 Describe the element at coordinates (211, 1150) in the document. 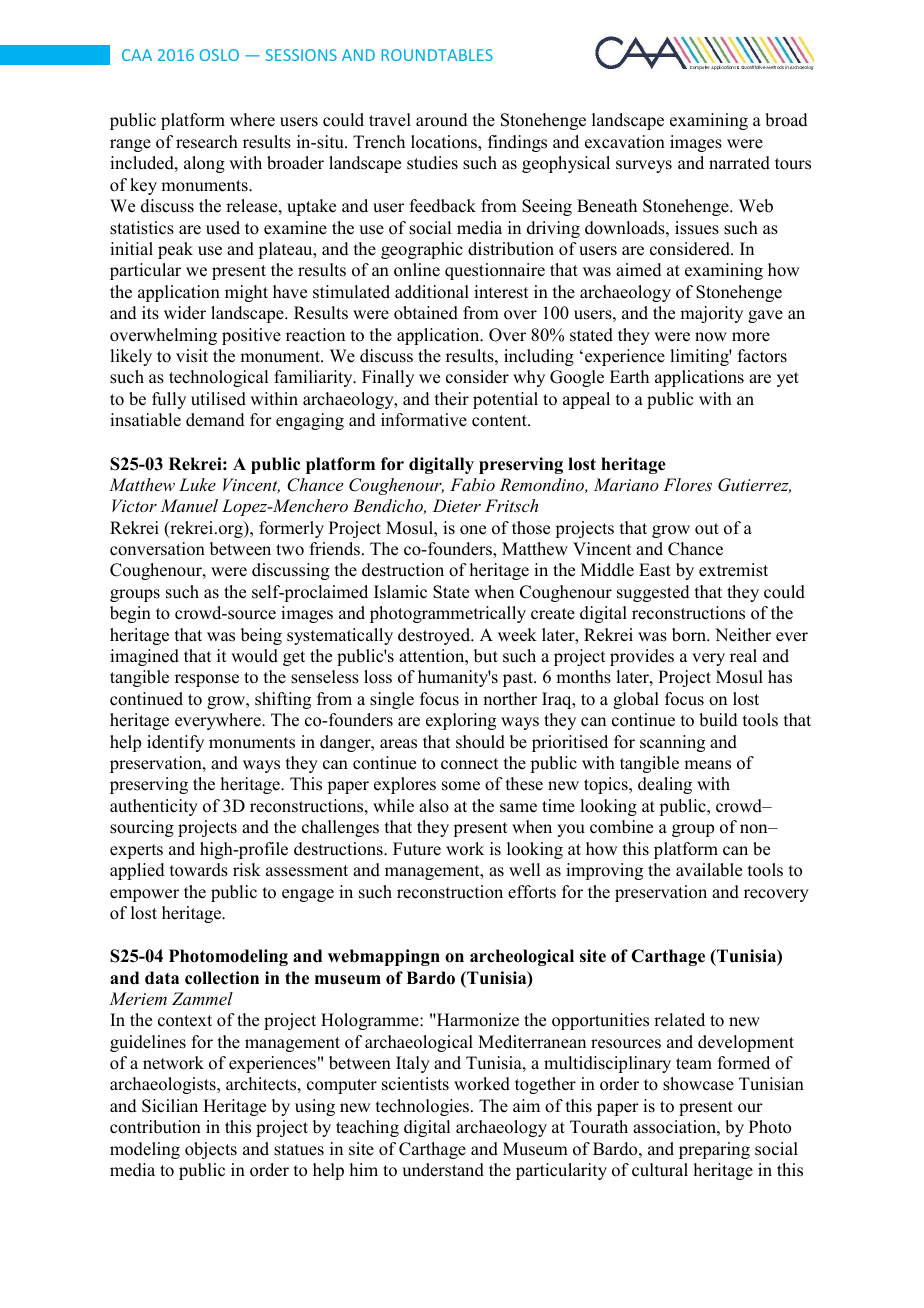

I see `objects` at that location.
